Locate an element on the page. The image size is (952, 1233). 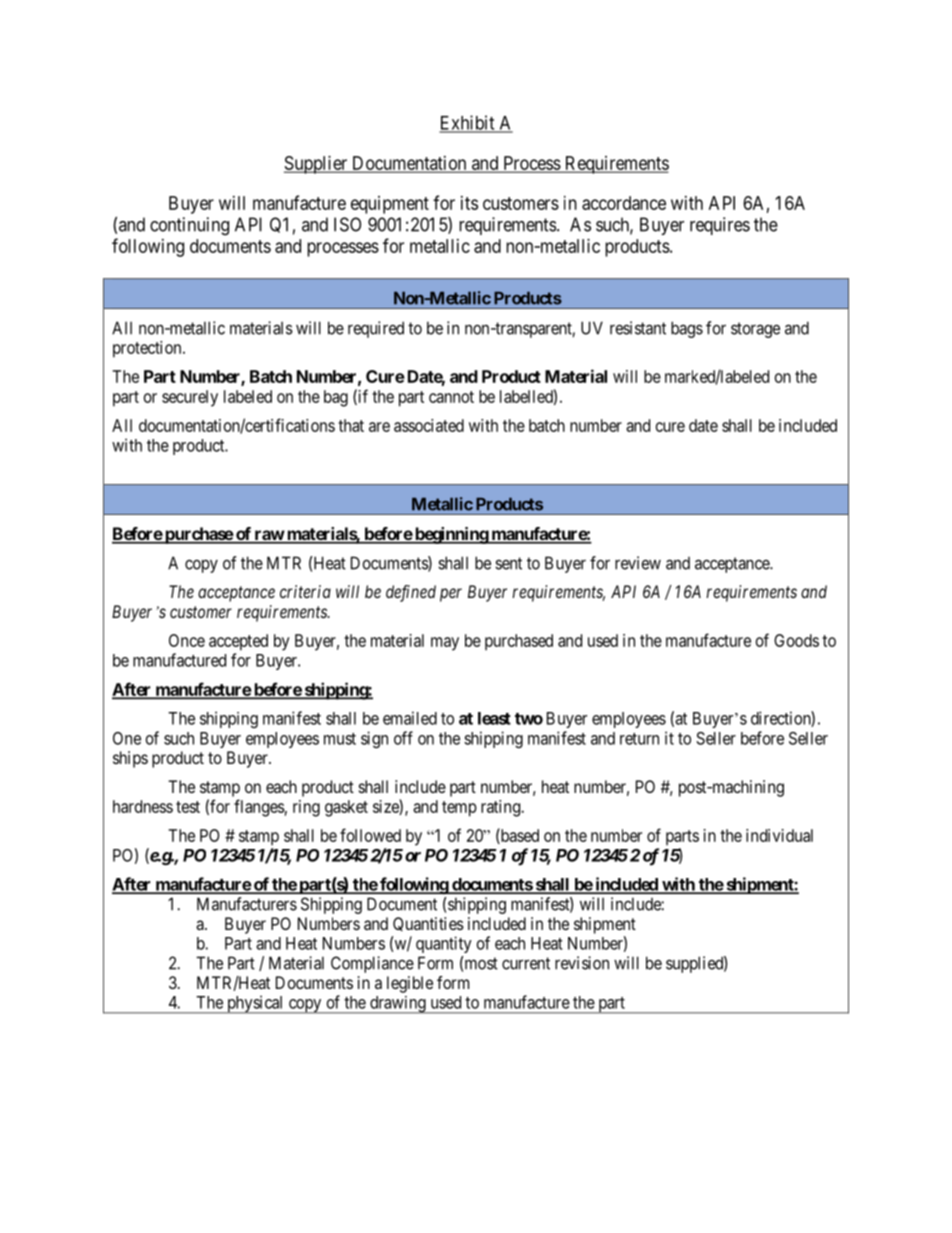
requires is located at coordinates (720, 226).
